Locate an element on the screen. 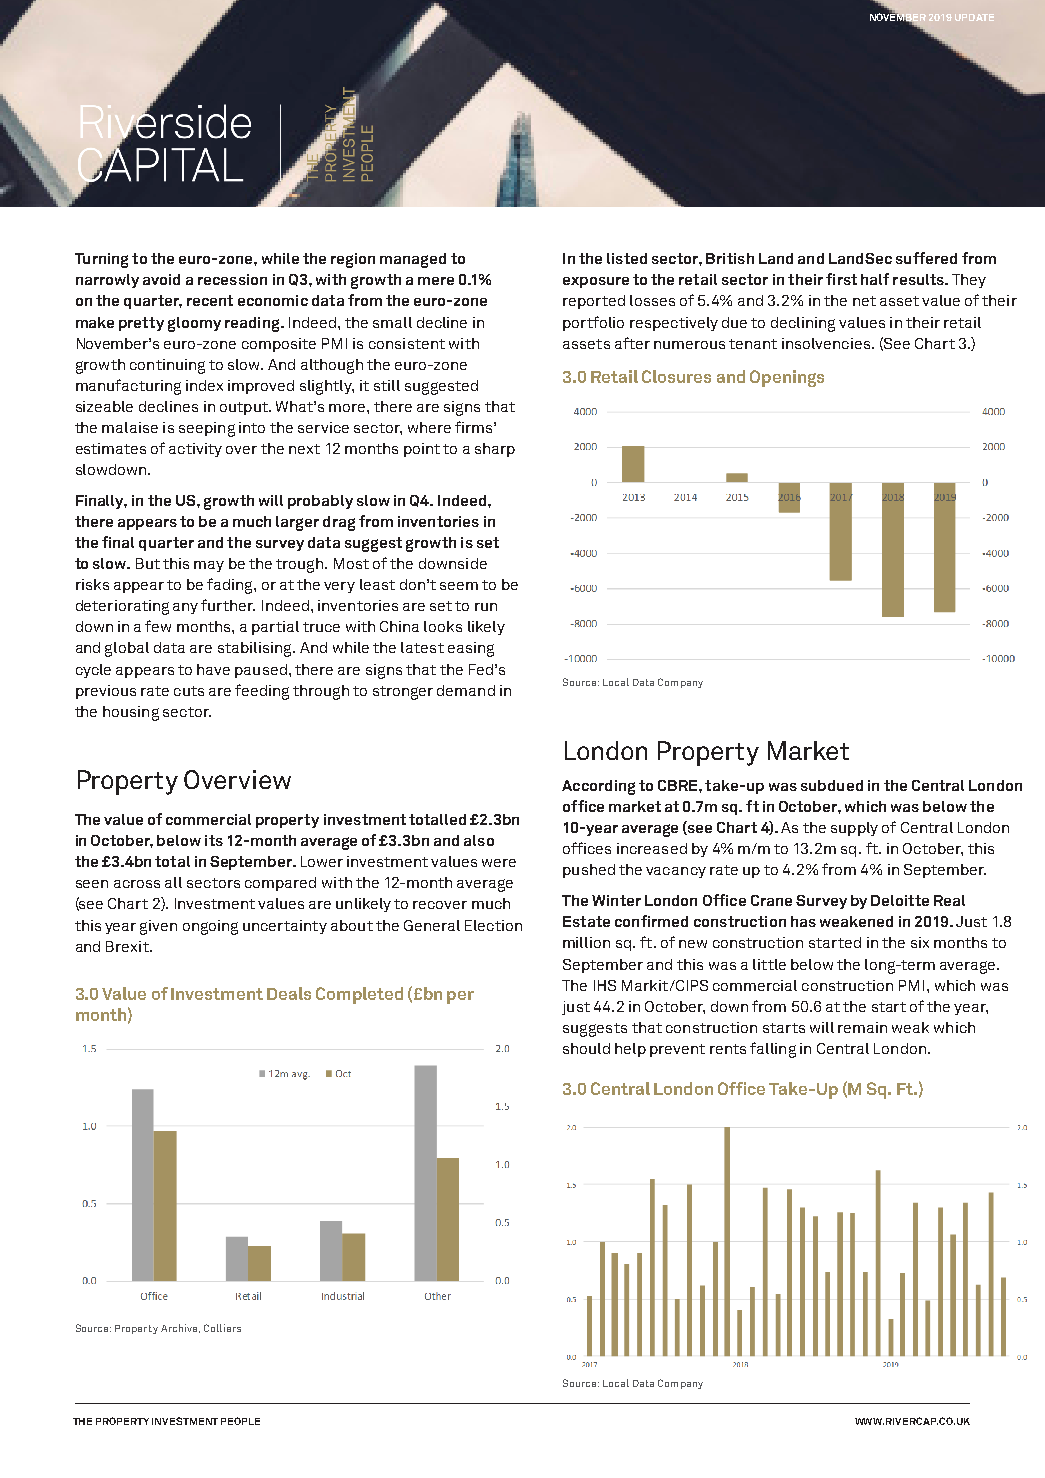  net is located at coordinates (864, 301).
